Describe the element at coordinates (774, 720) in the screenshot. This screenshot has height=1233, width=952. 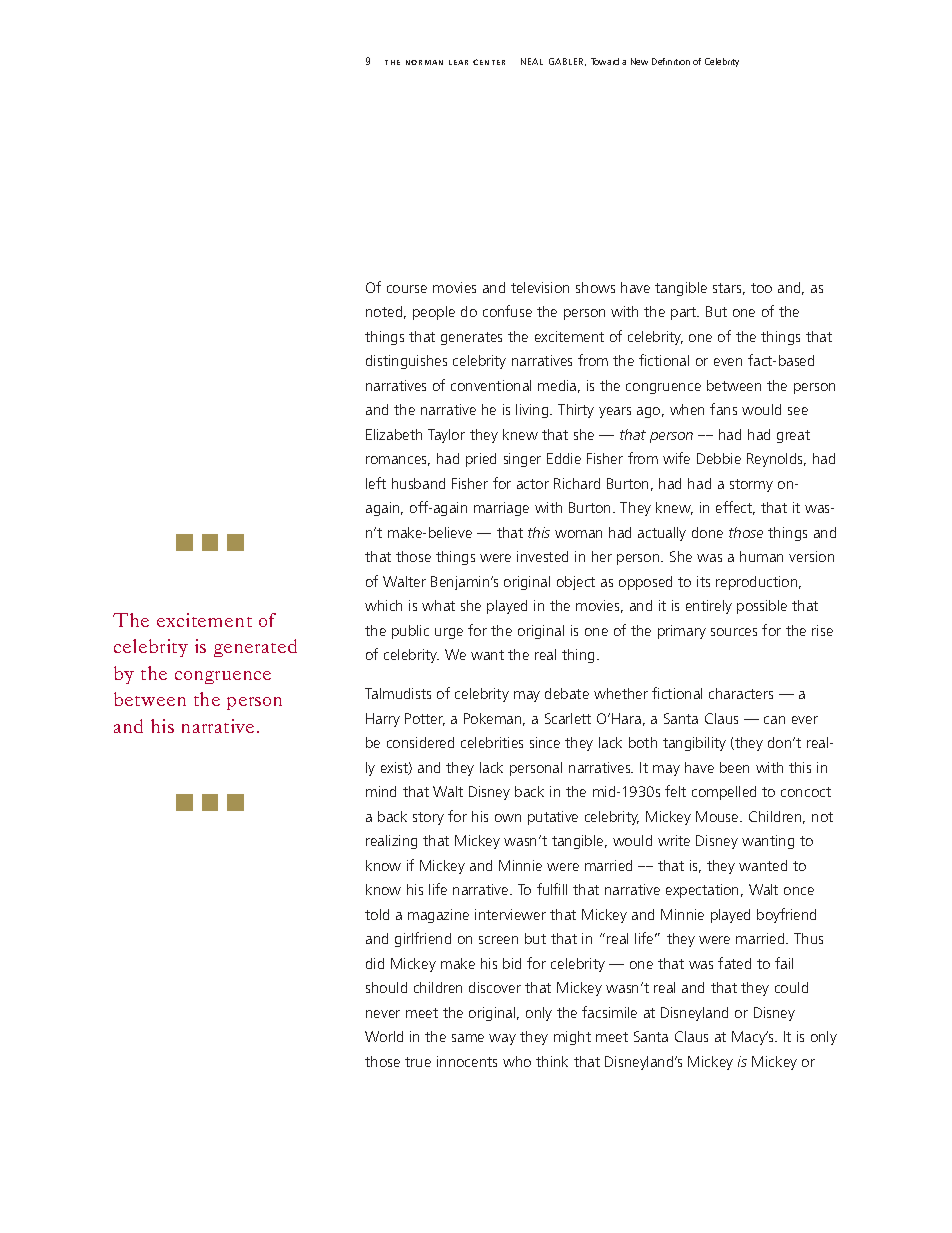
I see `can` at that location.
